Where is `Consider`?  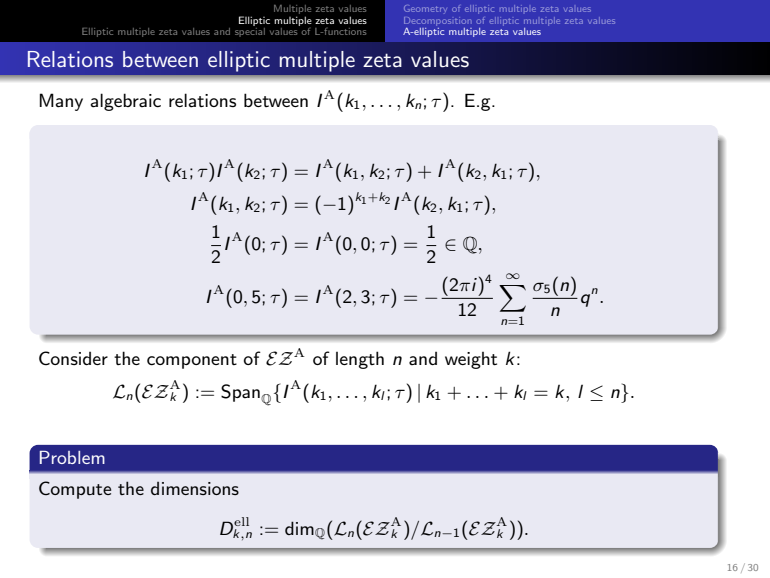 Consider is located at coordinates (73, 358).
